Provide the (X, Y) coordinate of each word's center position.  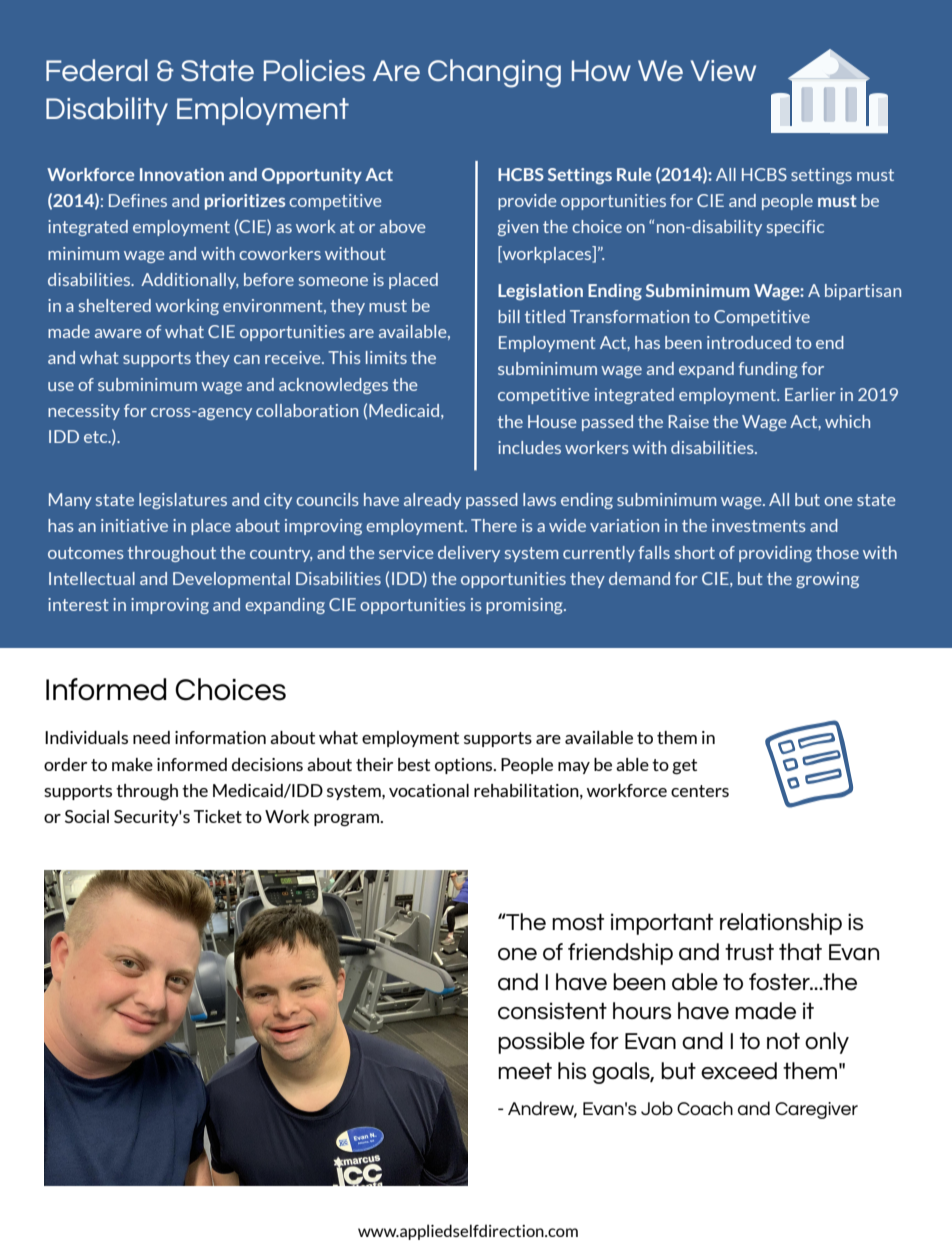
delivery (469, 554)
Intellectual (92, 578)
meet (525, 1071)
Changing (494, 73)
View (723, 70)
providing (775, 554)
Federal (97, 70)
